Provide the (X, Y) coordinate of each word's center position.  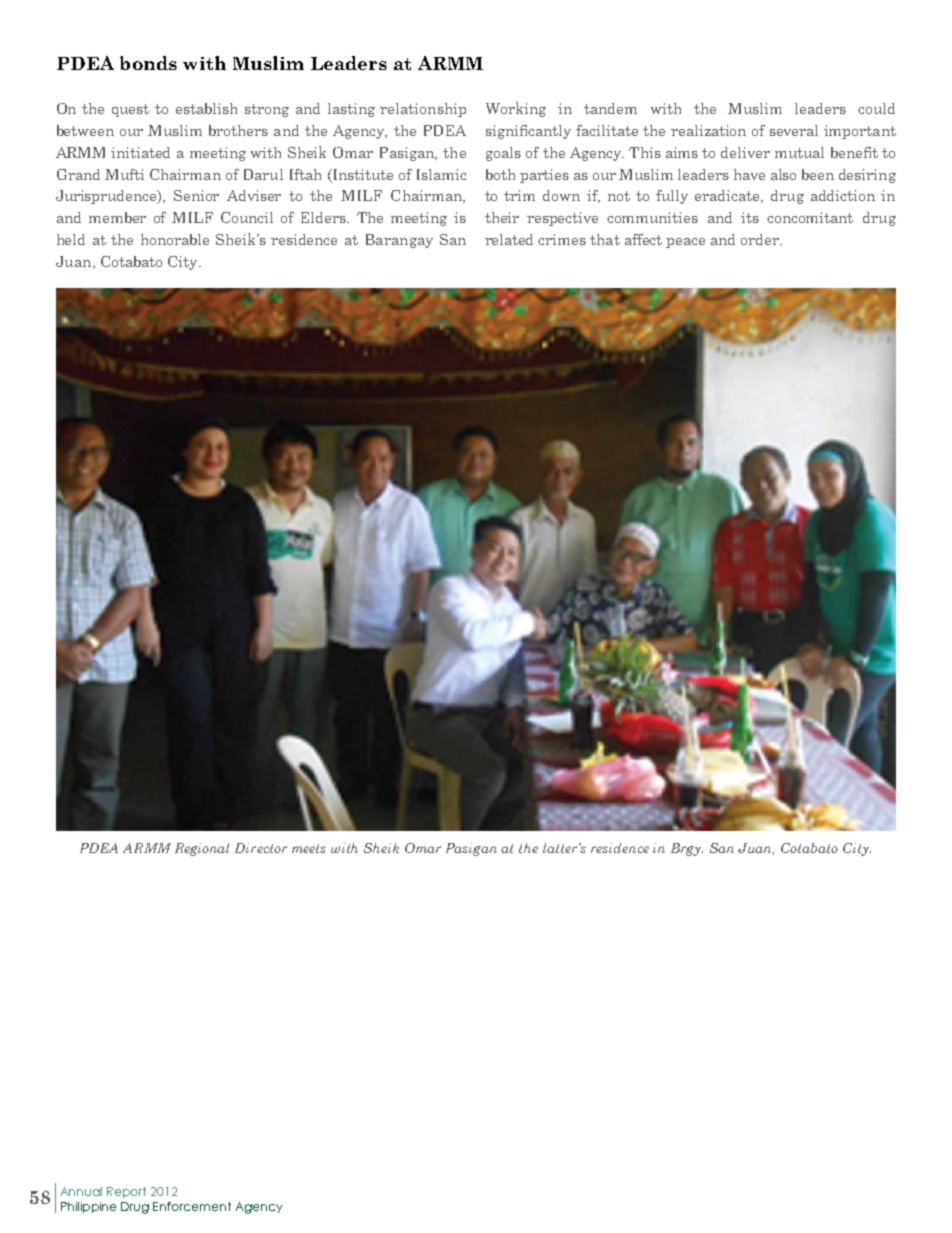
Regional (202, 849)
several (794, 130)
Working (516, 109)
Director (261, 848)
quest (130, 110)
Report (126, 1192)
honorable (175, 239)
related (509, 239)
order (761, 239)
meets (309, 848)
